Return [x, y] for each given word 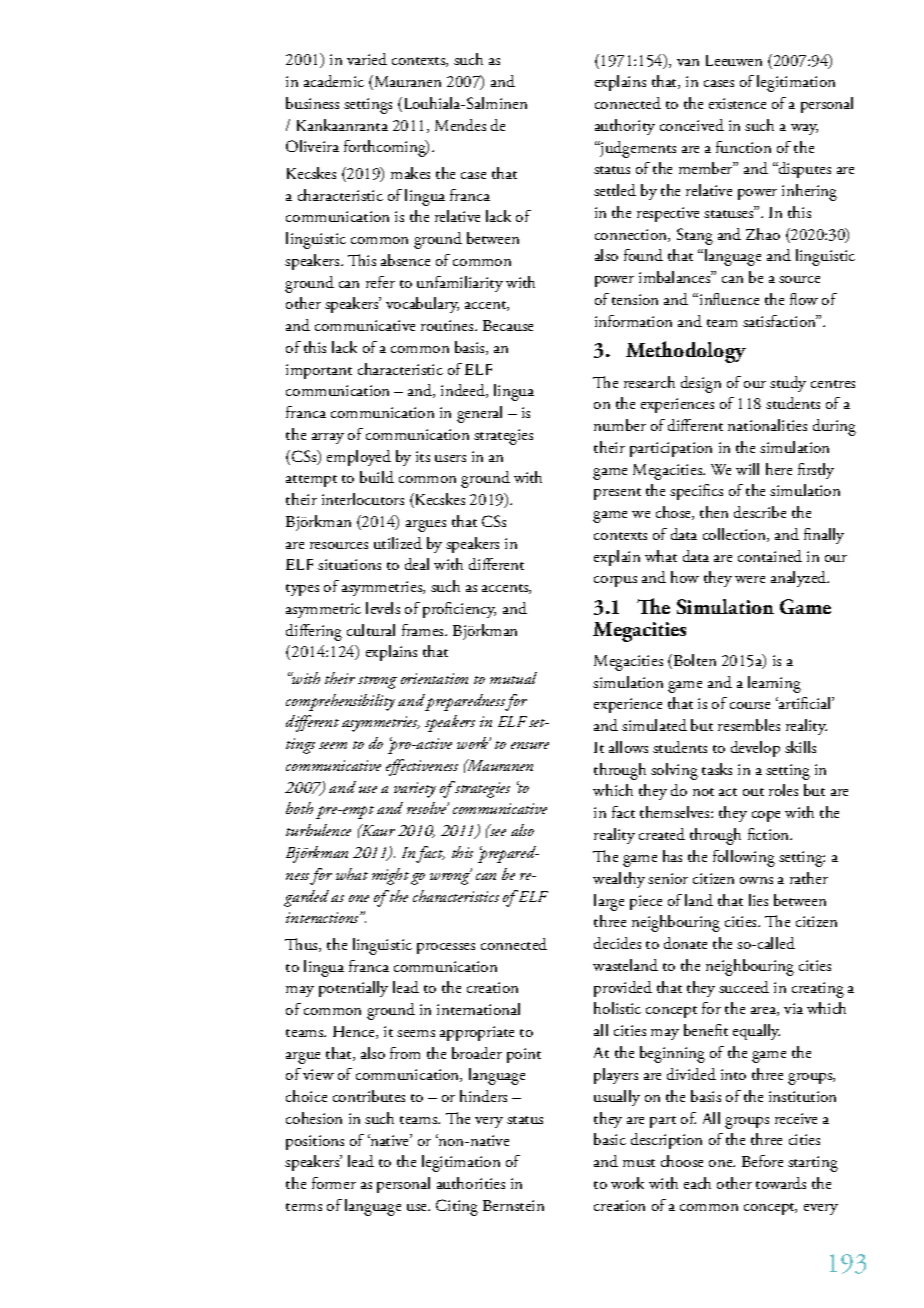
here [779, 469]
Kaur [377, 830]
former [334, 1183]
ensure [530, 745]
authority [625, 127]
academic [334, 81]
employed [359, 458]
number [620, 425]
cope [766, 816]
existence [737, 103]
